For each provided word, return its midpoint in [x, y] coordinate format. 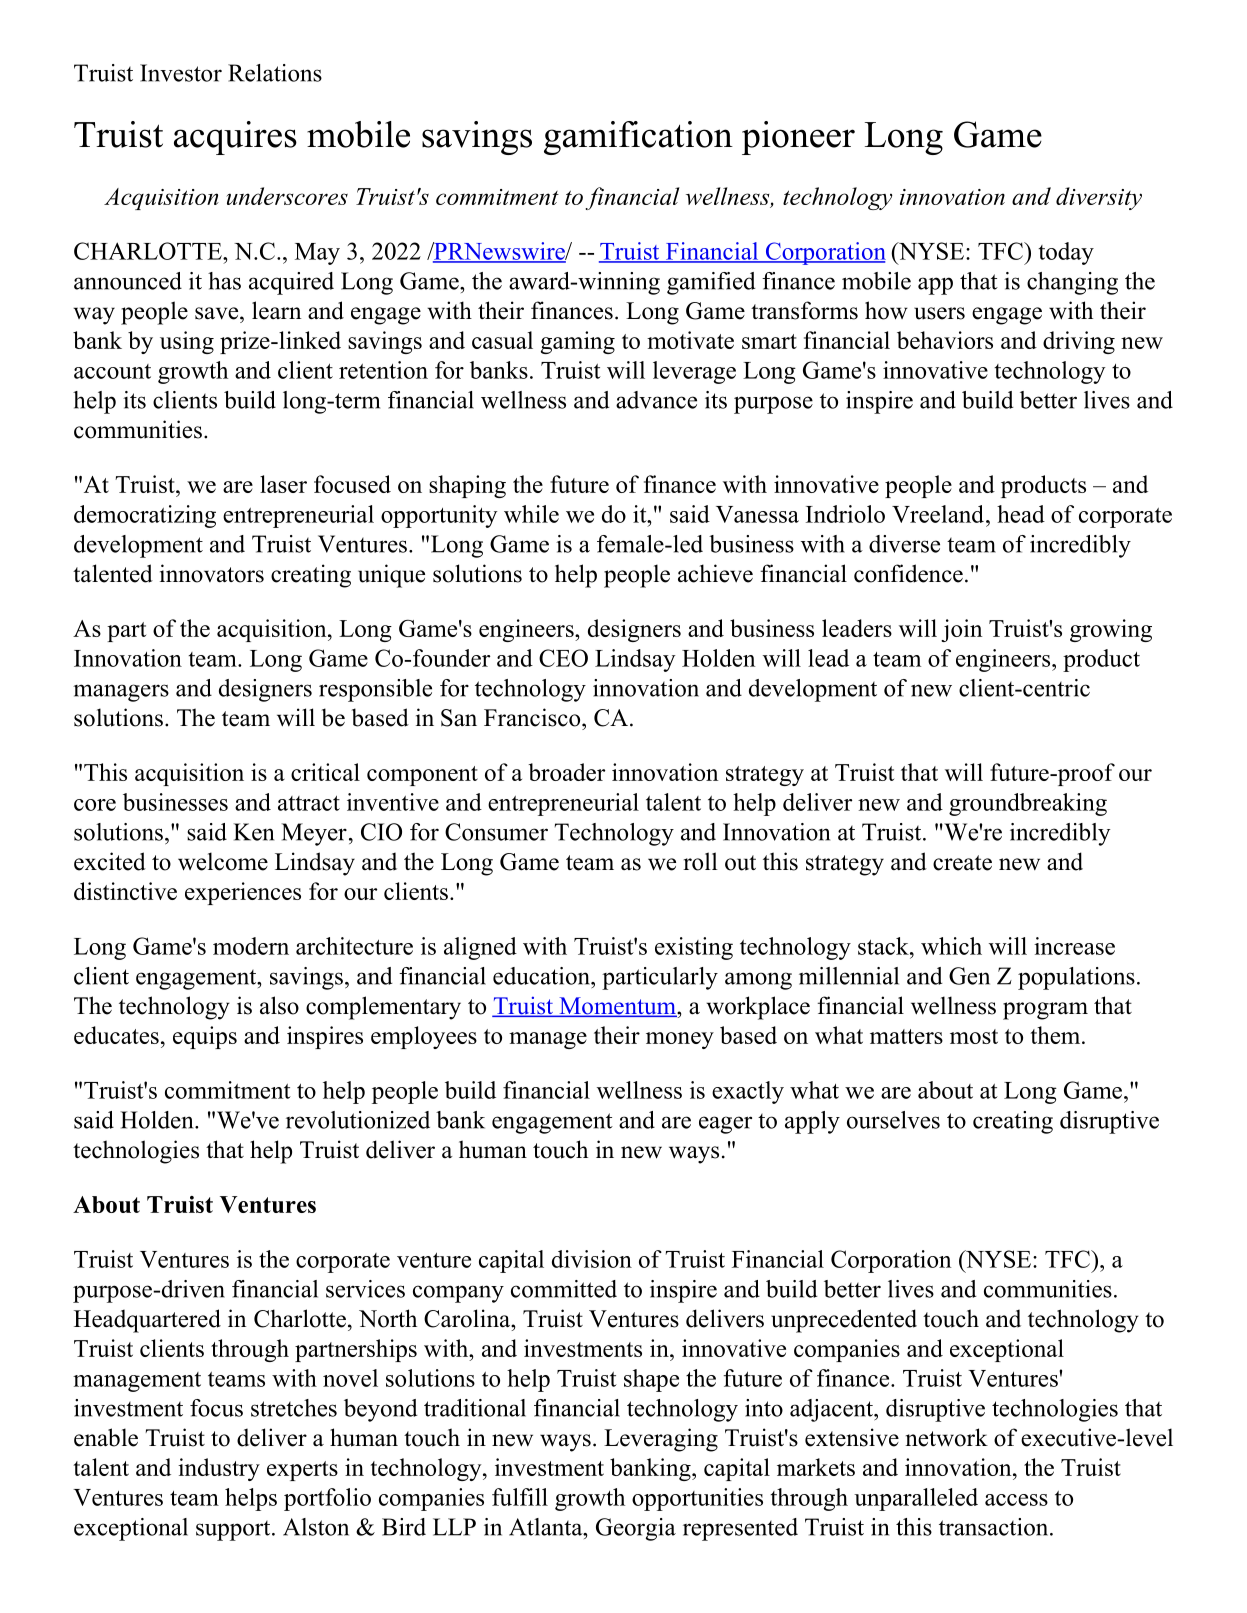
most [974, 1036]
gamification [638, 138]
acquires [235, 138]
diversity [1099, 198]
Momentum [617, 1007]
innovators [212, 573]
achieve [715, 573]
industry [219, 1469]
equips [205, 1037]
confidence [908, 573]
